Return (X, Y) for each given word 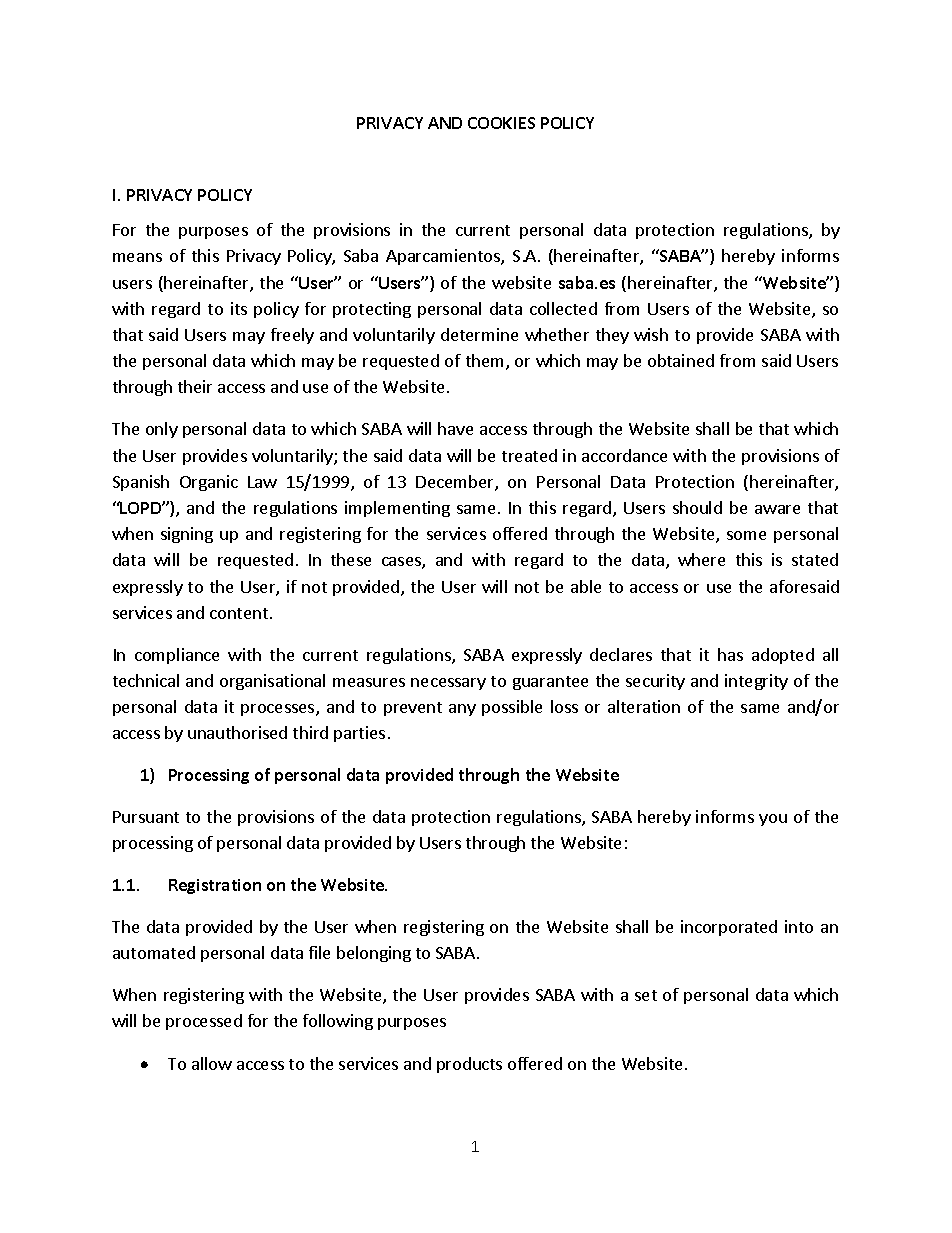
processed (204, 1022)
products (469, 1065)
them (484, 360)
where (701, 559)
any (462, 710)
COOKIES (501, 123)
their (195, 386)
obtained (681, 360)
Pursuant (146, 817)
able (586, 586)
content (239, 613)
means (137, 257)
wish (651, 334)
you (773, 820)
